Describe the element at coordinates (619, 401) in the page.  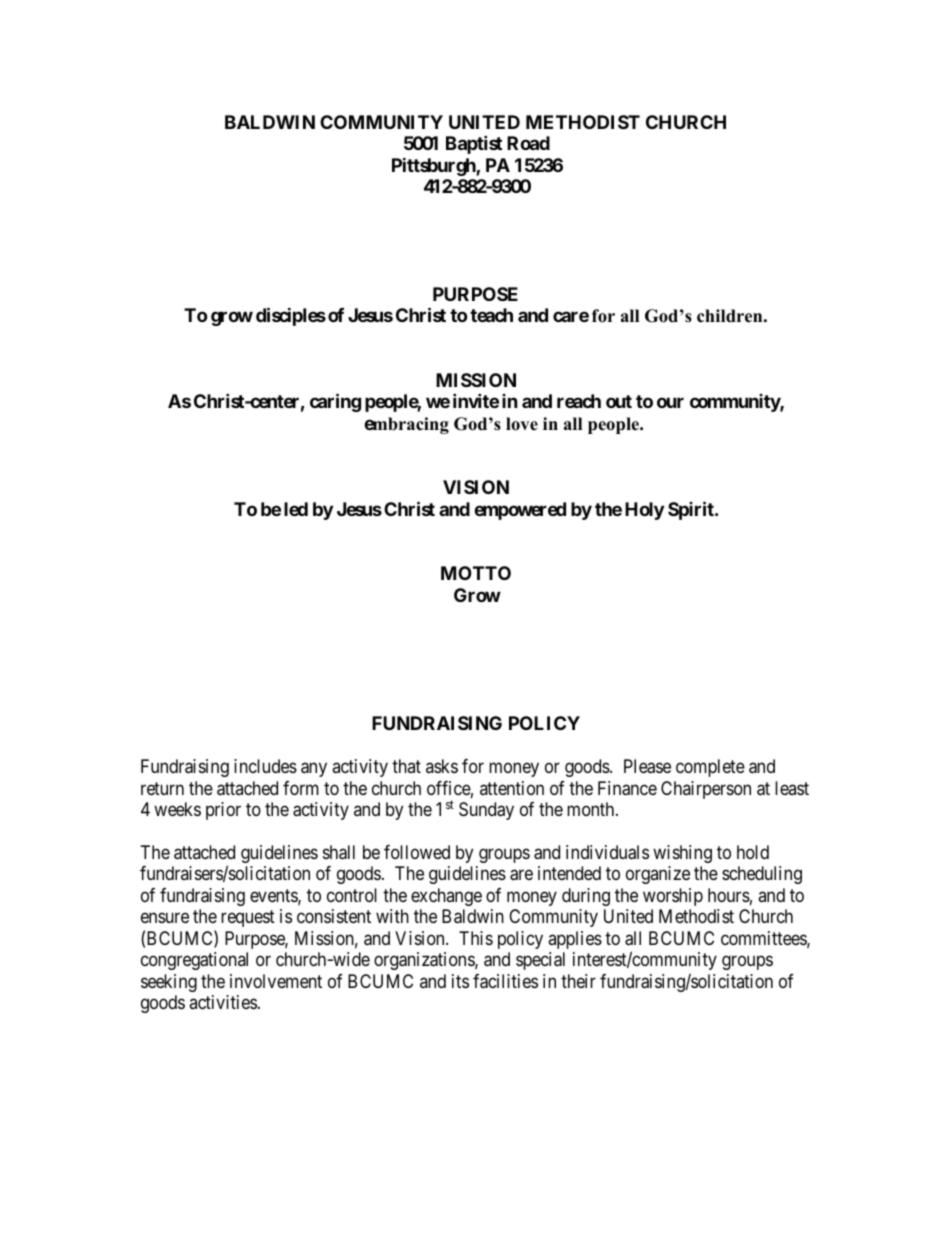
I see `out` at that location.
